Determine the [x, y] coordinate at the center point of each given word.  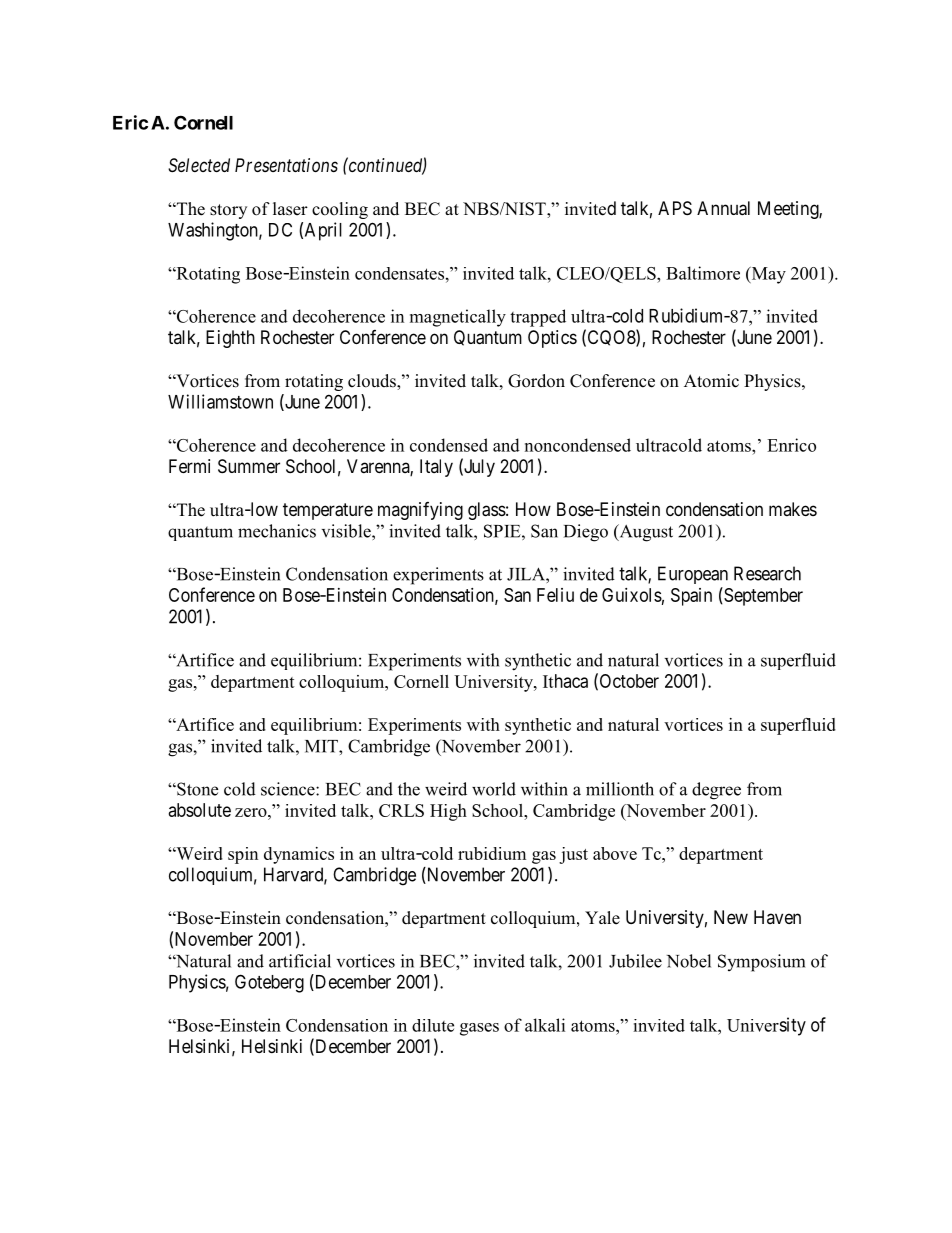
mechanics [277, 531]
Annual [723, 208]
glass [487, 511]
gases [479, 1029]
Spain [691, 597]
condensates [399, 273]
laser [290, 209]
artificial [300, 961]
